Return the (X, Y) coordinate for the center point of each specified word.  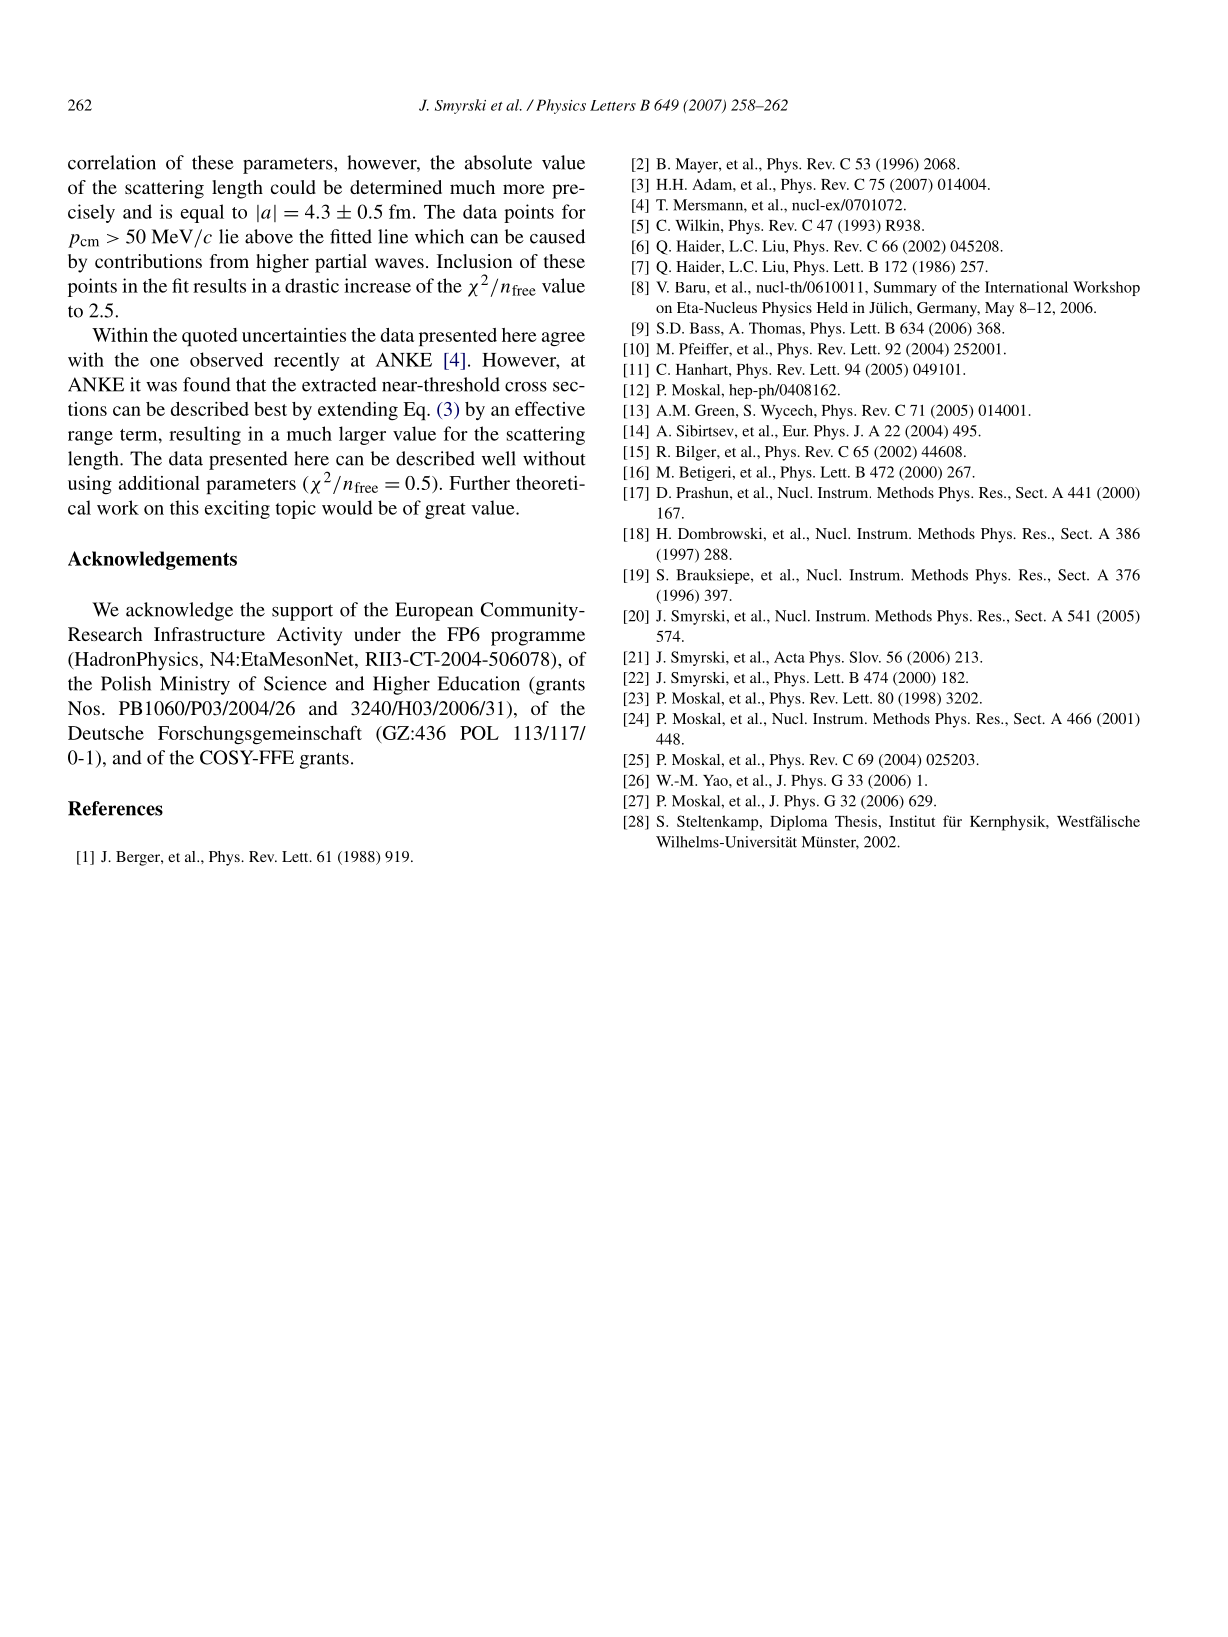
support (302, 612)
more (523, 189)
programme (538, 638)
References (115, 808)
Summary (905, 288)
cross (526, 387)
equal (202, 213)
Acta (789, 657)
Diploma (798, 823)
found (207, 384)
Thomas (776, 328)
